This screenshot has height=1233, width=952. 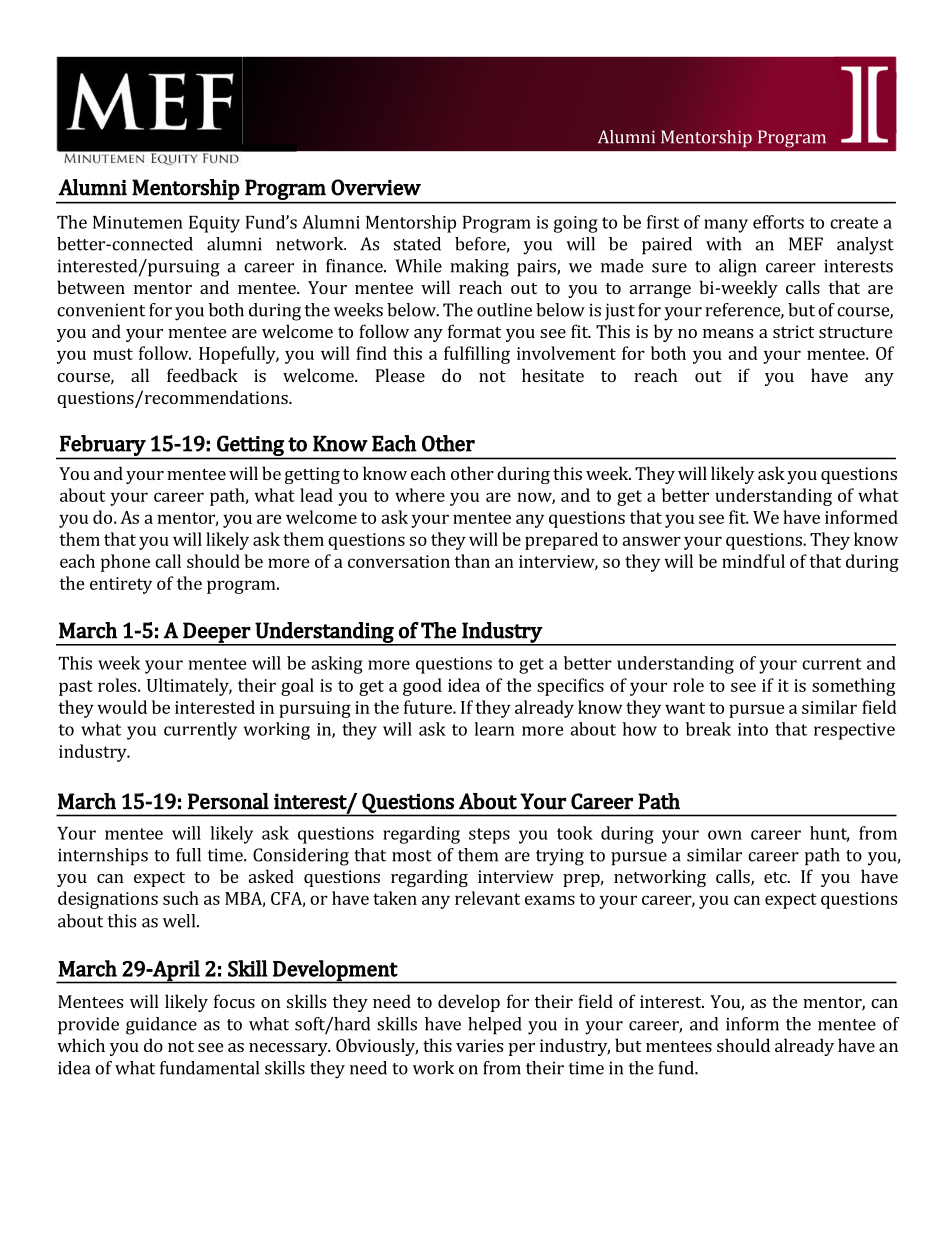 I want to click on fulfilling, so click(x=477, y=355).
